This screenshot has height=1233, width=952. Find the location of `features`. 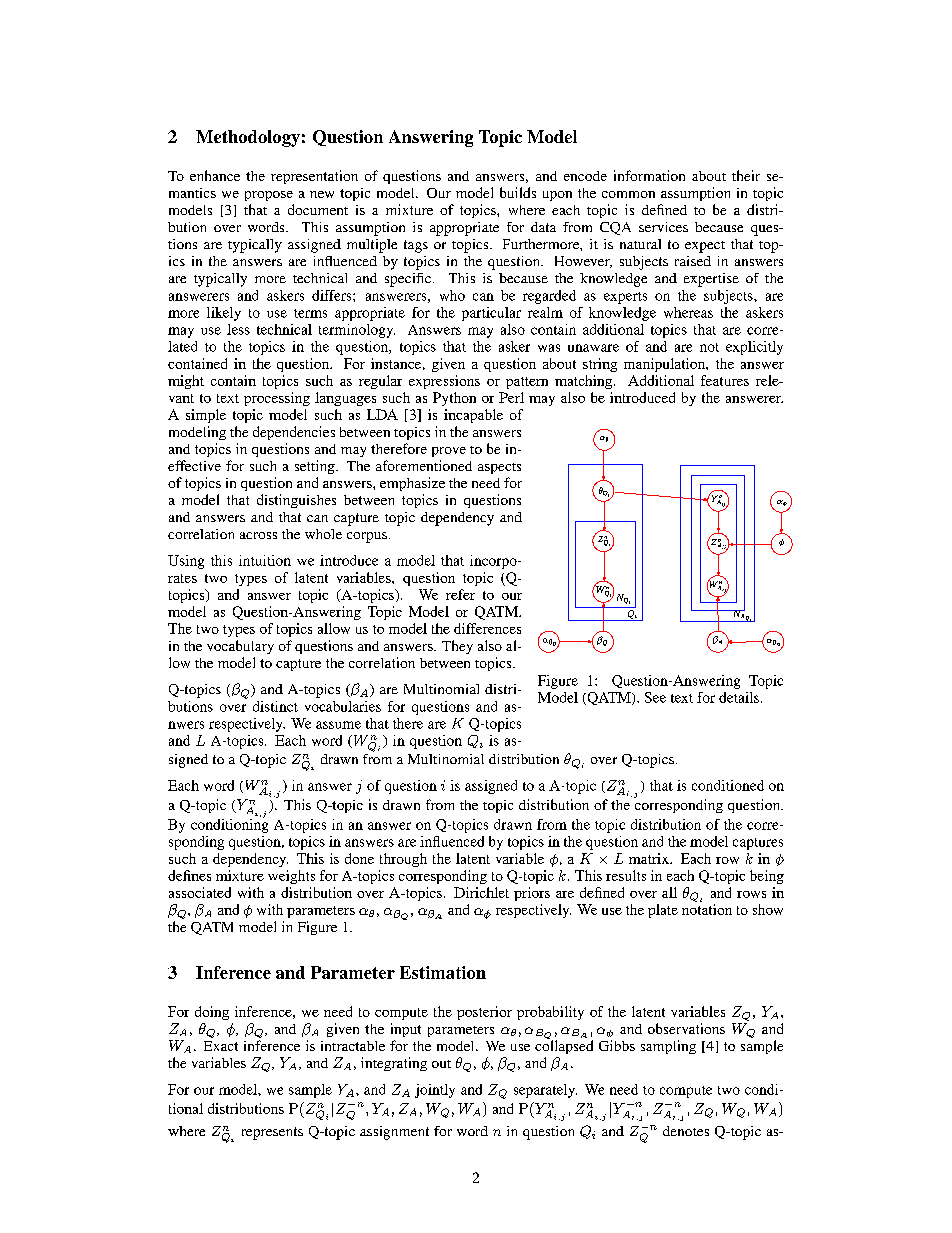

features is located at coordinates (725, 380).
